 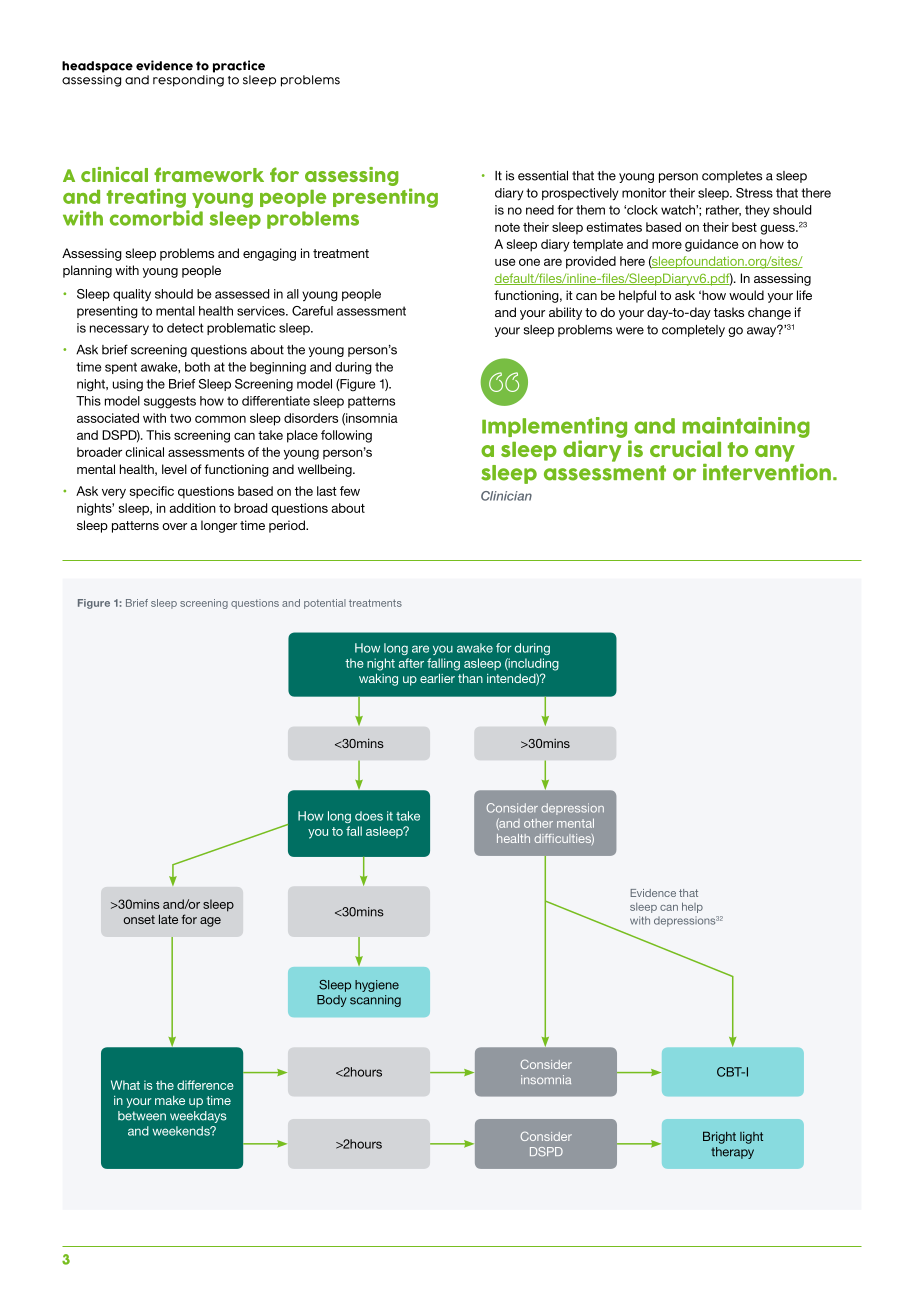 What do you see at coordinates (188, 81) in the image?
I see `responding` at bounding box center [188, 81].
